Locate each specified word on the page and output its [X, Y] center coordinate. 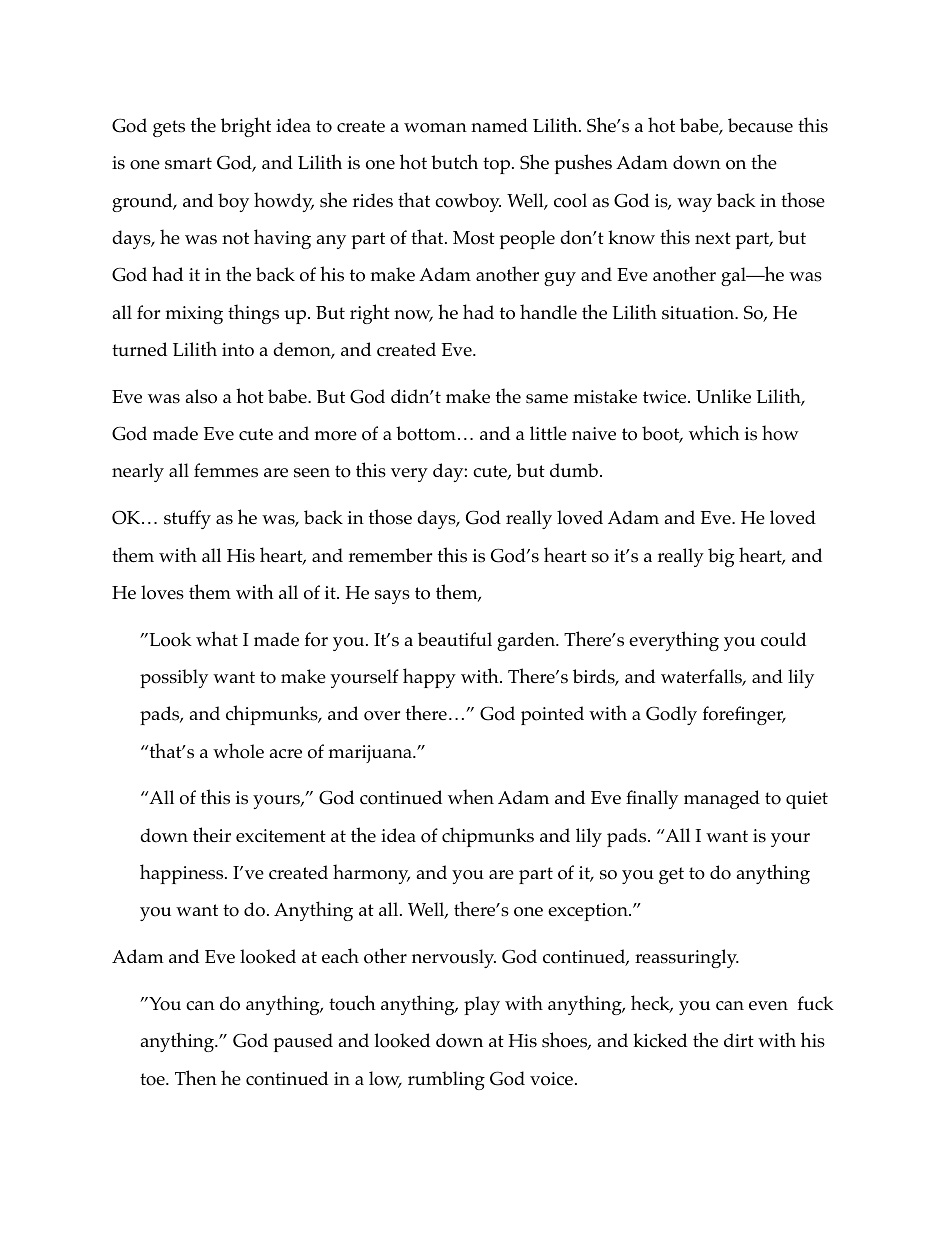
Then [196, 1078]
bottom [426, 433]
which [714, 433]
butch [454, 161]
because [760, 125]
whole [238, 751]
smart [188, 163]
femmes [226, 470]
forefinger [744, 715]
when [471, 796]
